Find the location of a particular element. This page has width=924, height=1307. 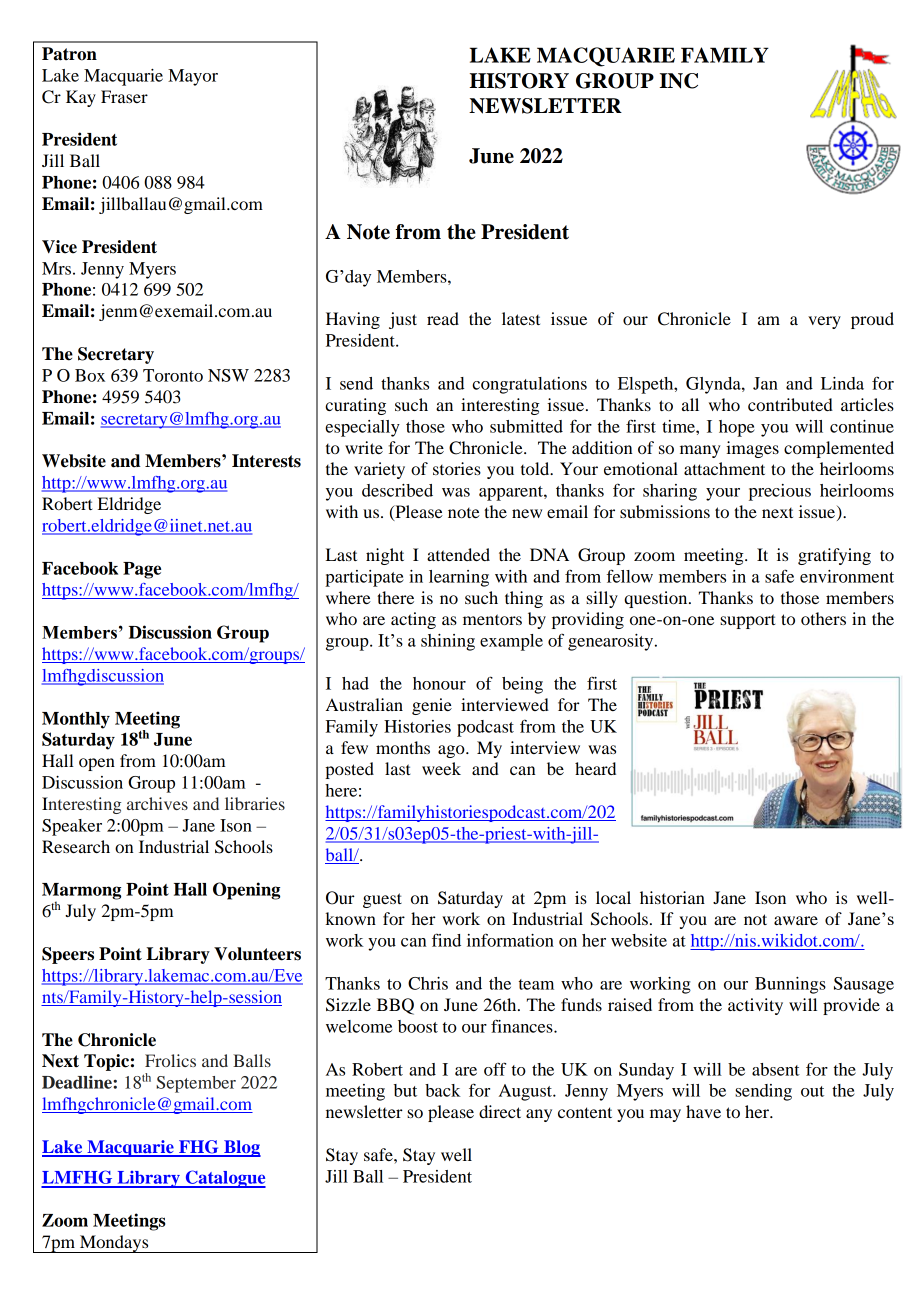

INC is located at coordinates (678, 81).
